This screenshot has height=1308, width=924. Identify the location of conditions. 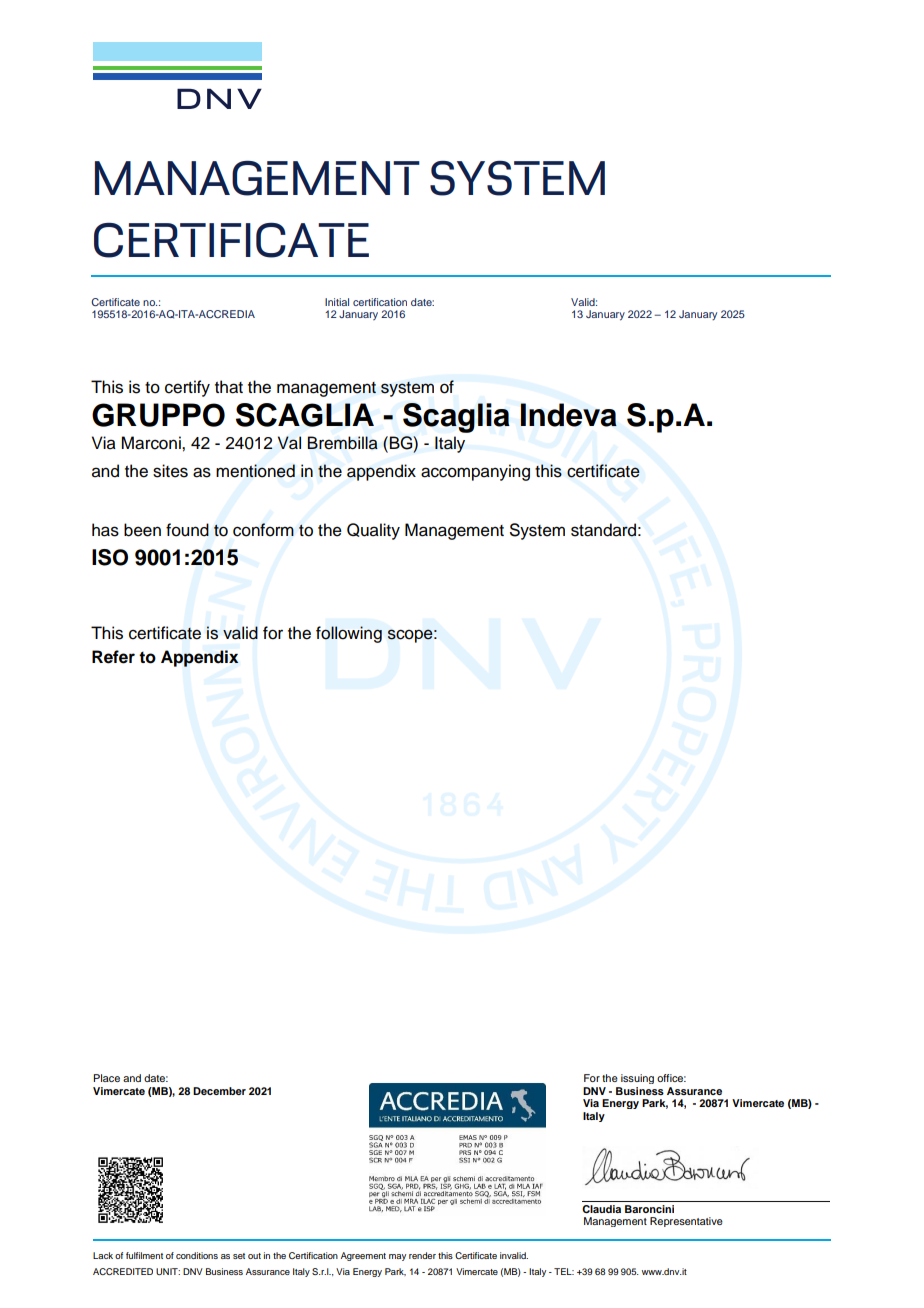
(197, 1255).
